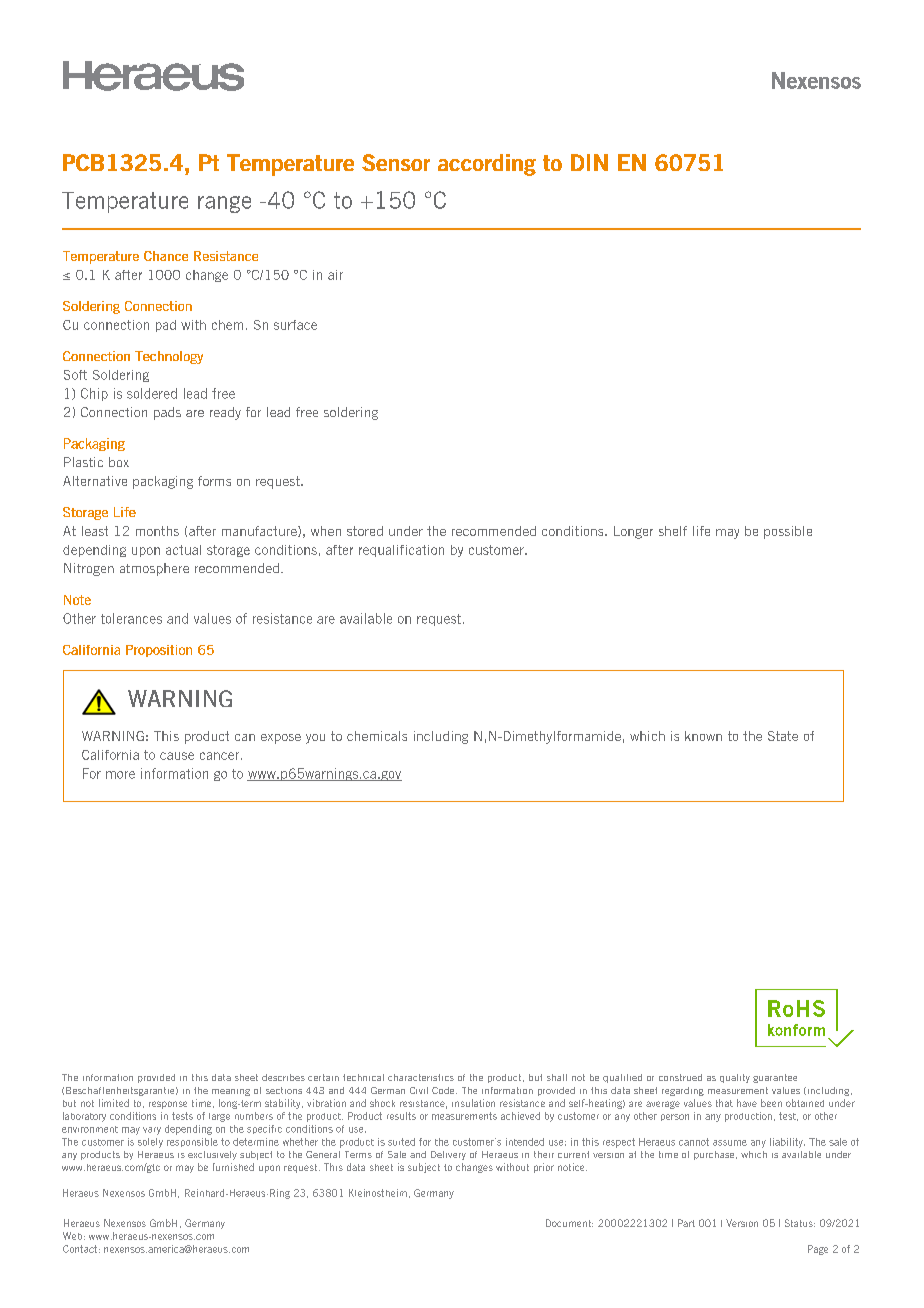  I want to click on quality, so click(735, 1078).
